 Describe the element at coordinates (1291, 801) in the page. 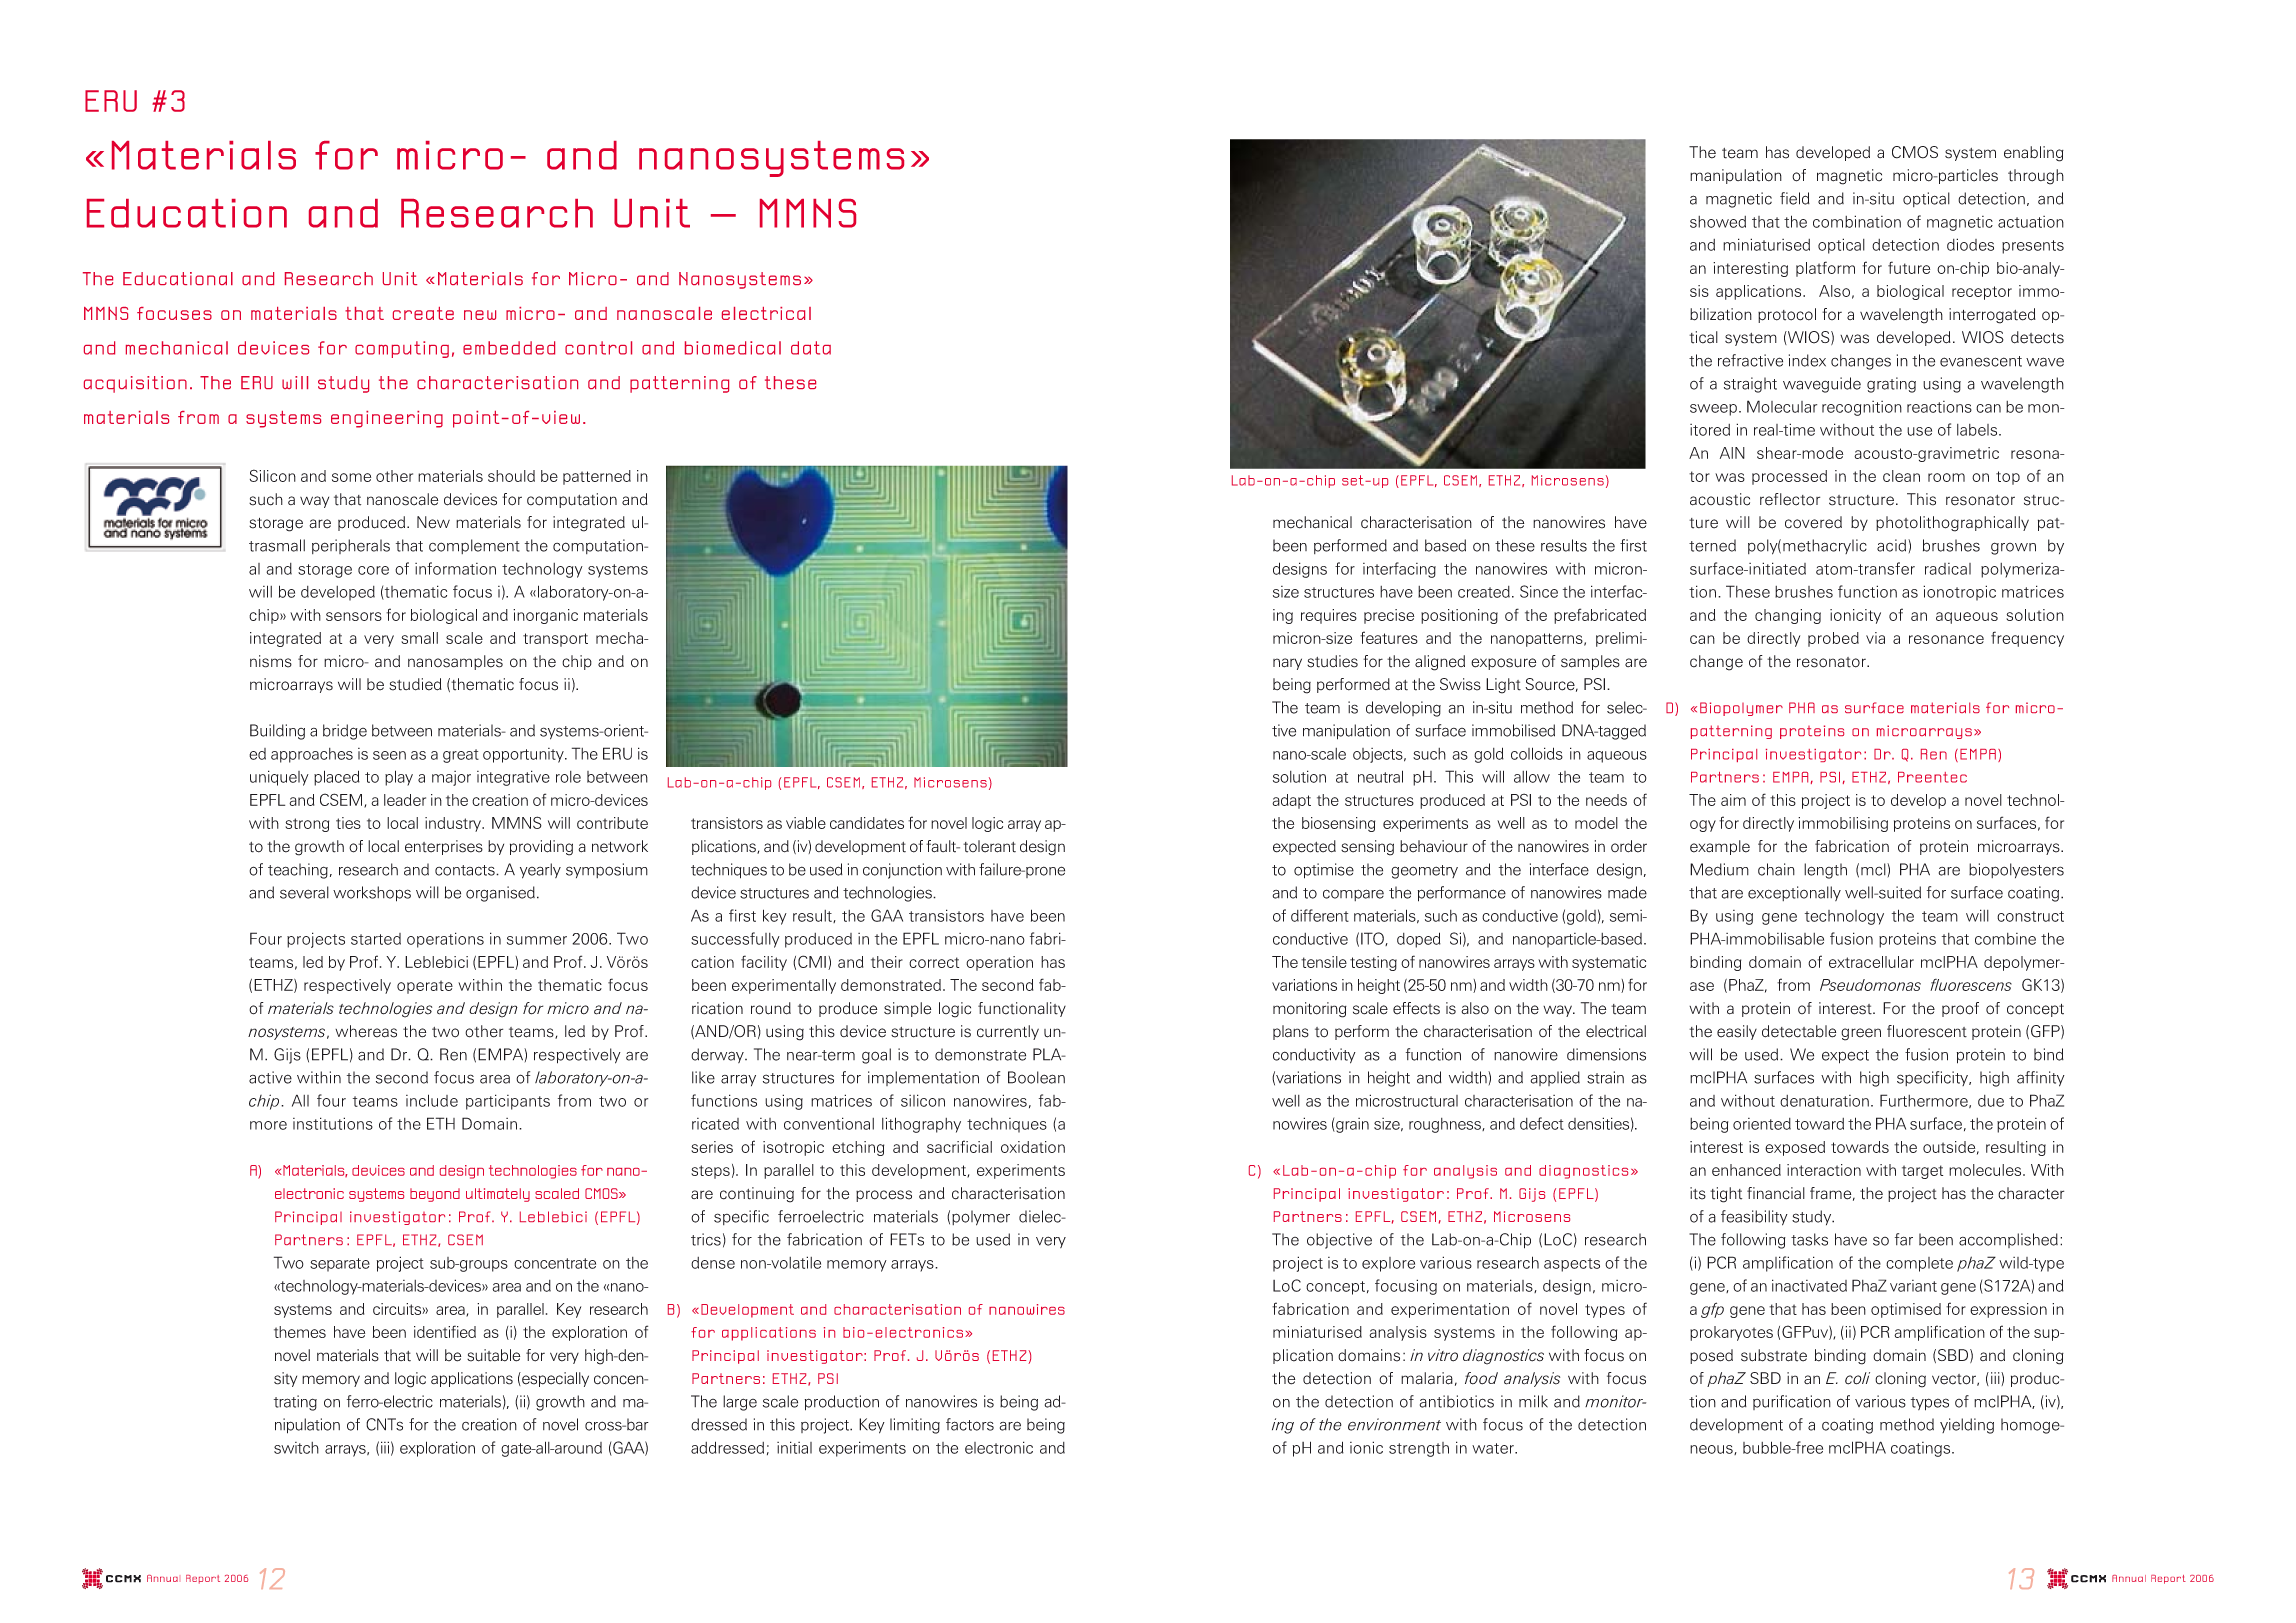

I see `adapt` at that location.
